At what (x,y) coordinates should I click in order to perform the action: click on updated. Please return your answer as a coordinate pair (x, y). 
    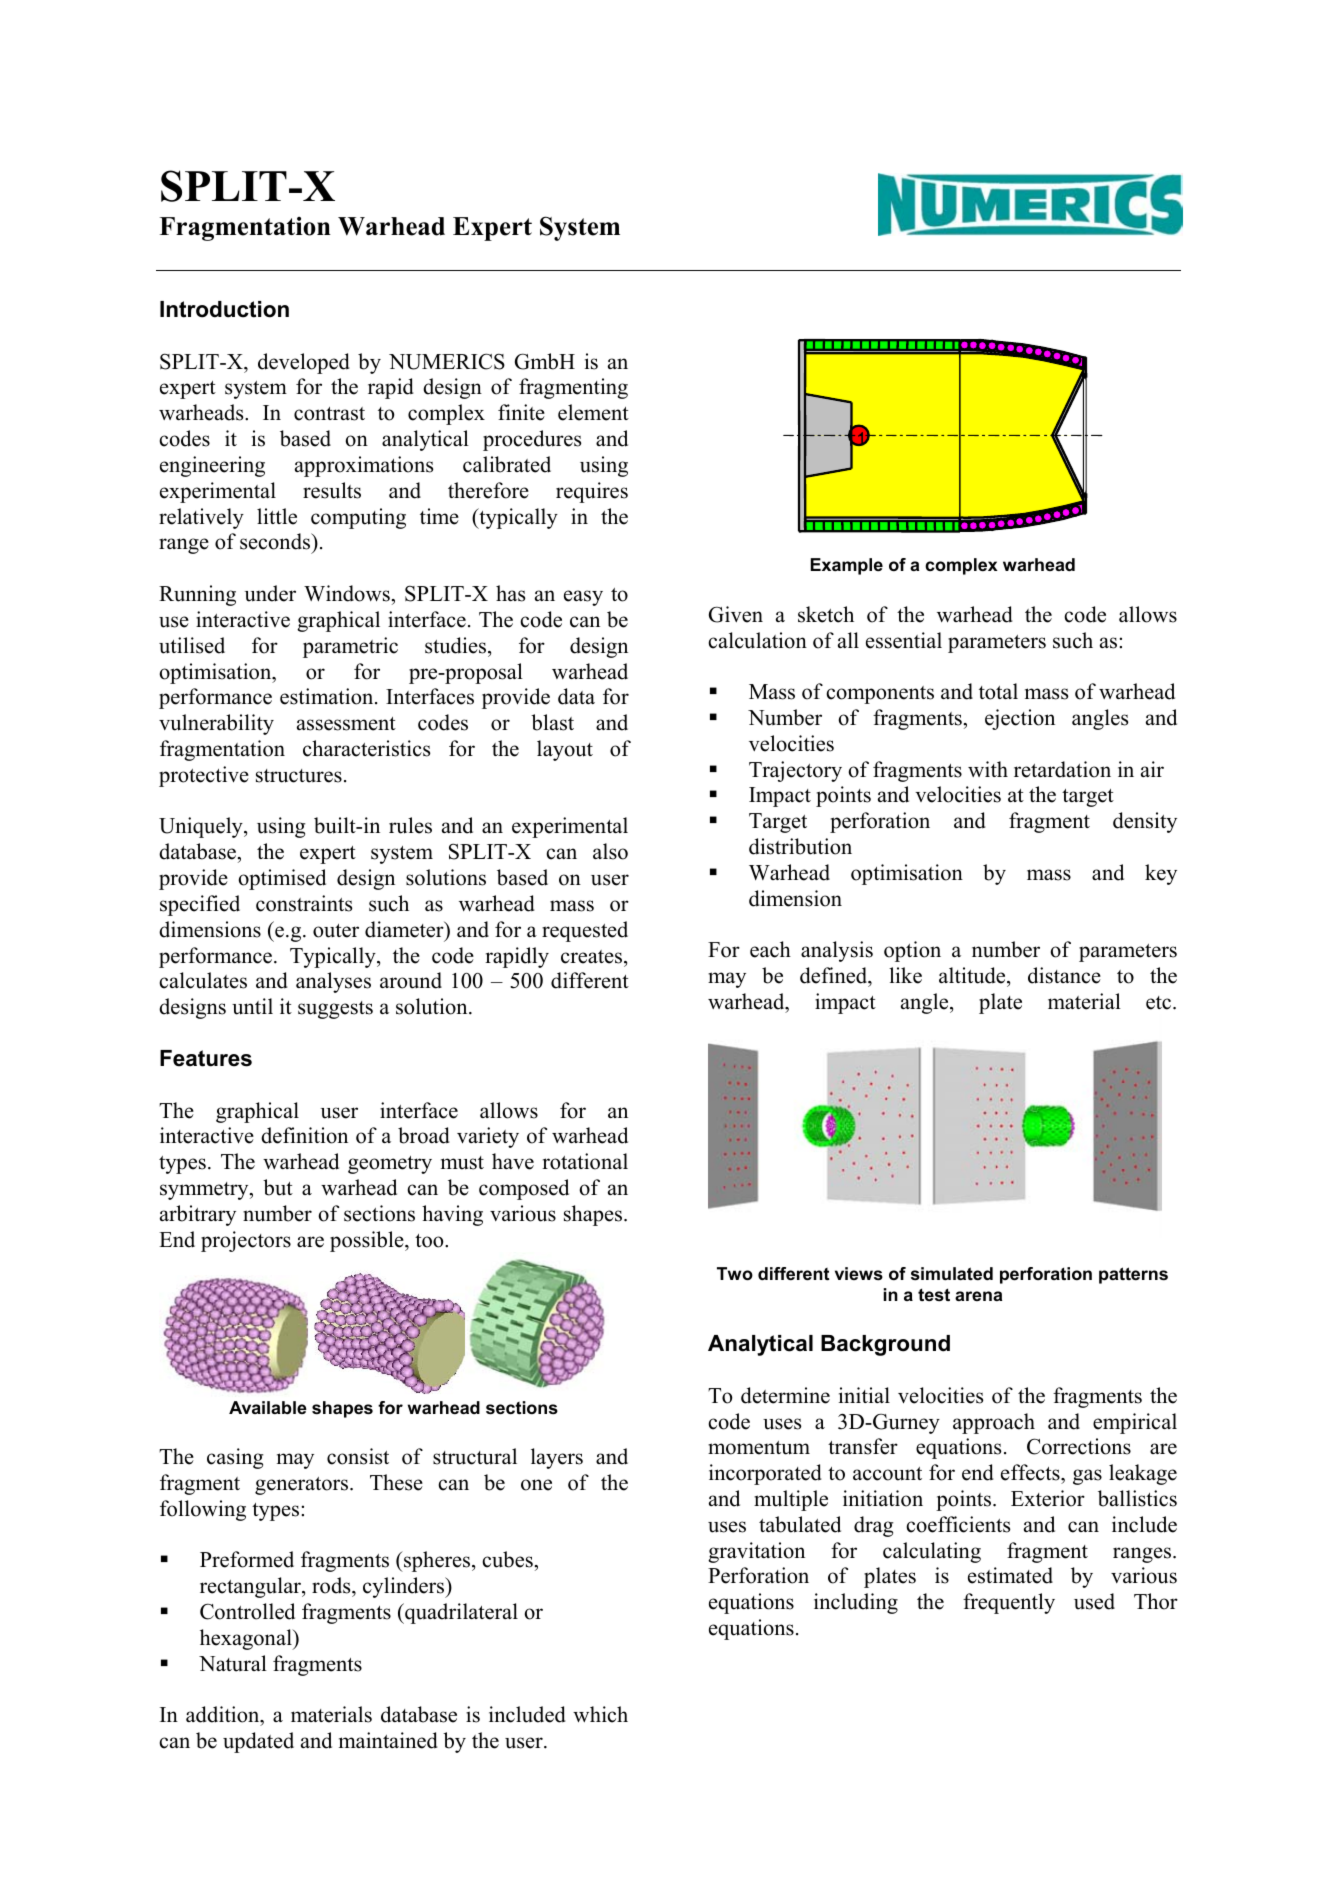
    Looking at the image, I should click on (258, 1742).
